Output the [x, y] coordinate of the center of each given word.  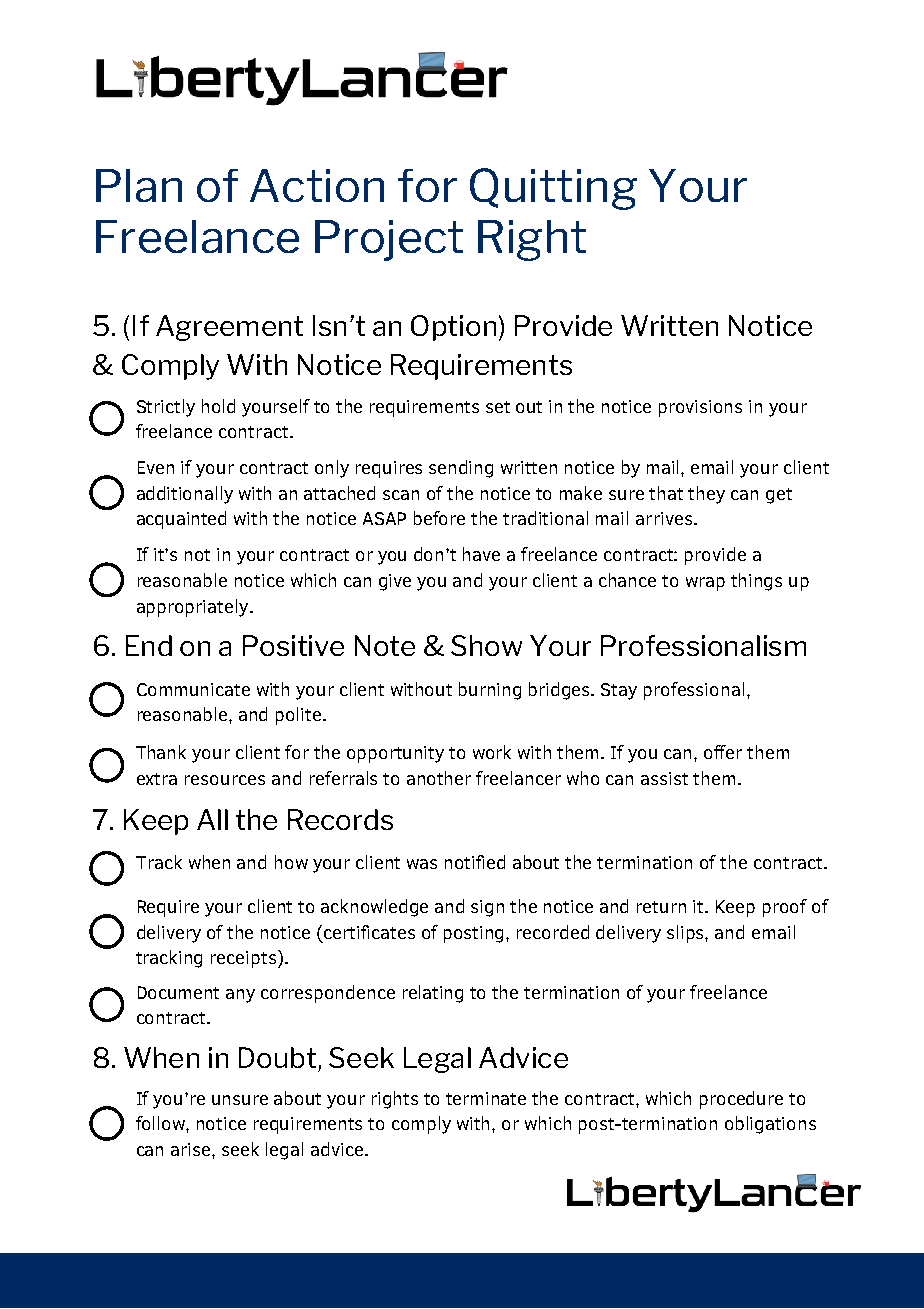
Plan [139, 185]
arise [192, 1149]
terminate [486, 1098]
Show [486, 645]
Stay [619, 691]
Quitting [553, 189]
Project [389, 240]
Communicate [193, 689]
